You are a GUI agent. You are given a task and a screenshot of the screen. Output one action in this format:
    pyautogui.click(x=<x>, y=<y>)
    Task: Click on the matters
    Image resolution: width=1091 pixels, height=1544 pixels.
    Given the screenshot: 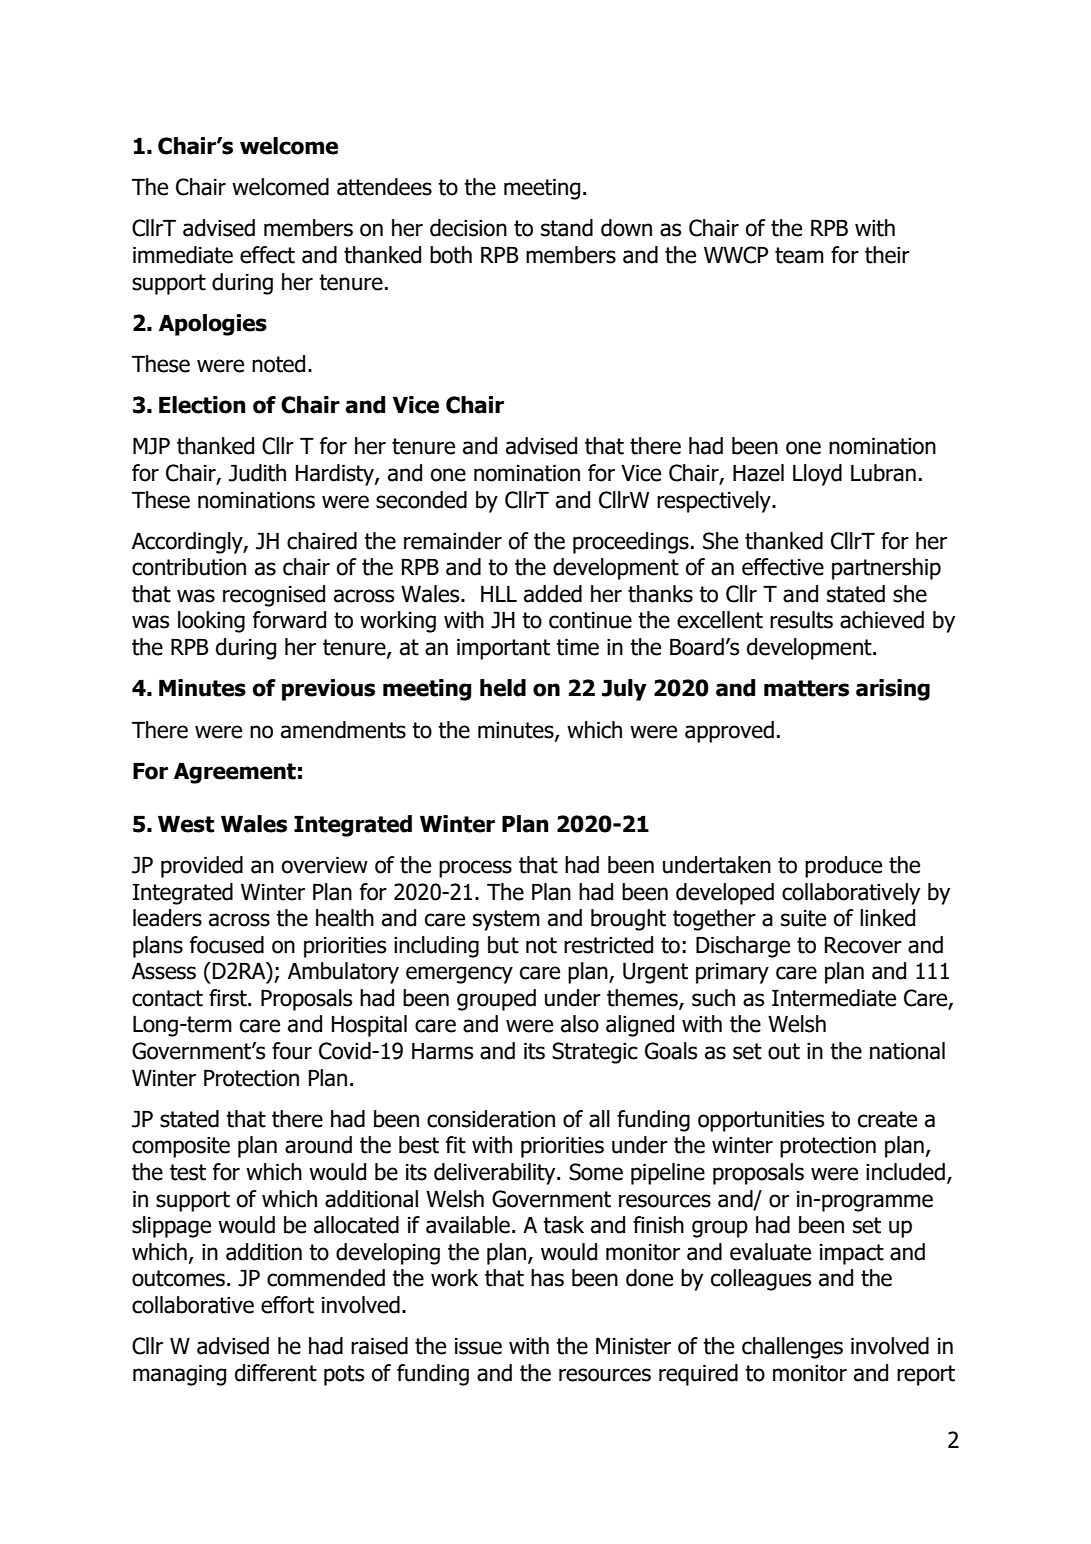 What is the action you would take?
    pyautogui.click(x=806, y=688)
